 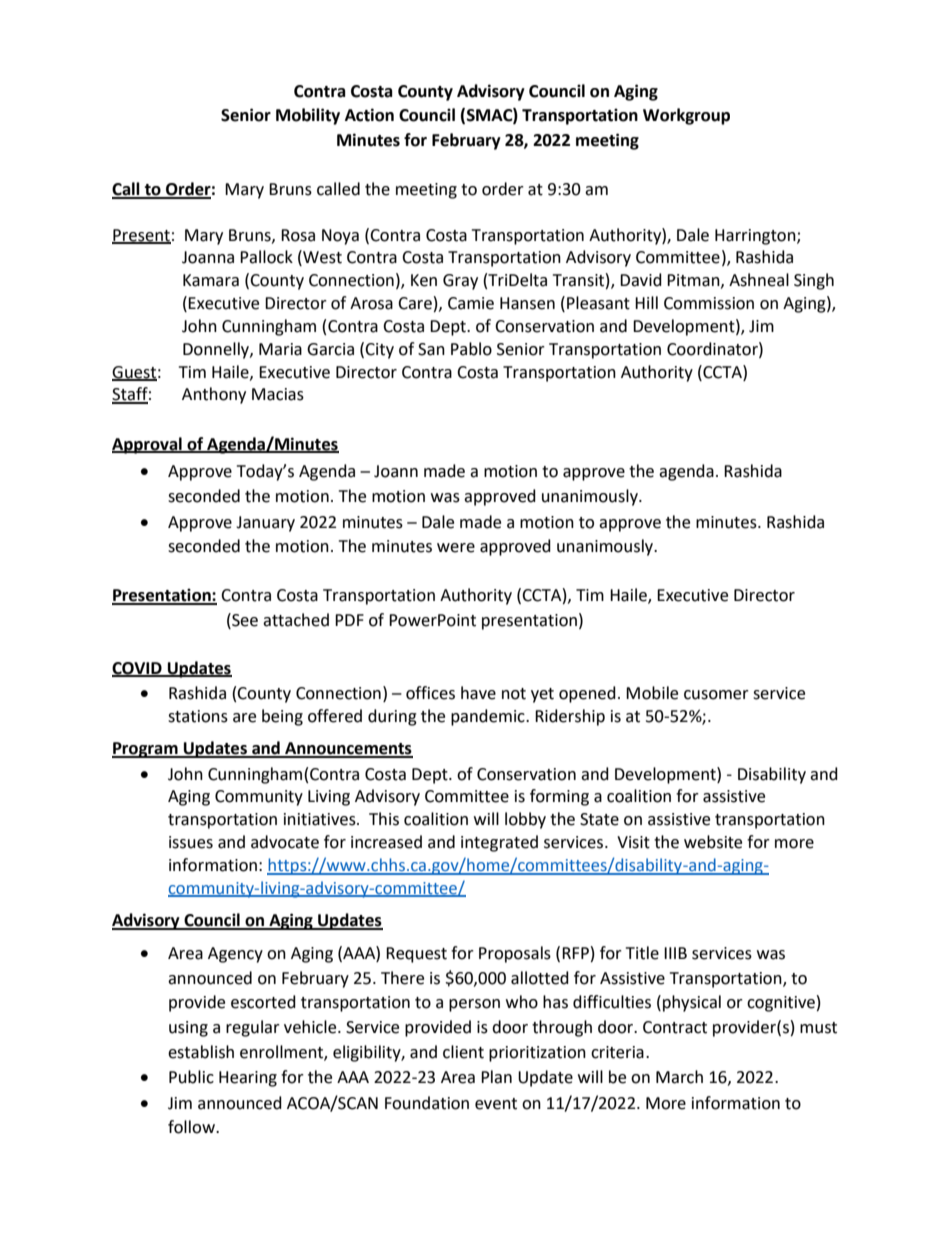 I want to click on Approval, so click(x=148, y=445).
